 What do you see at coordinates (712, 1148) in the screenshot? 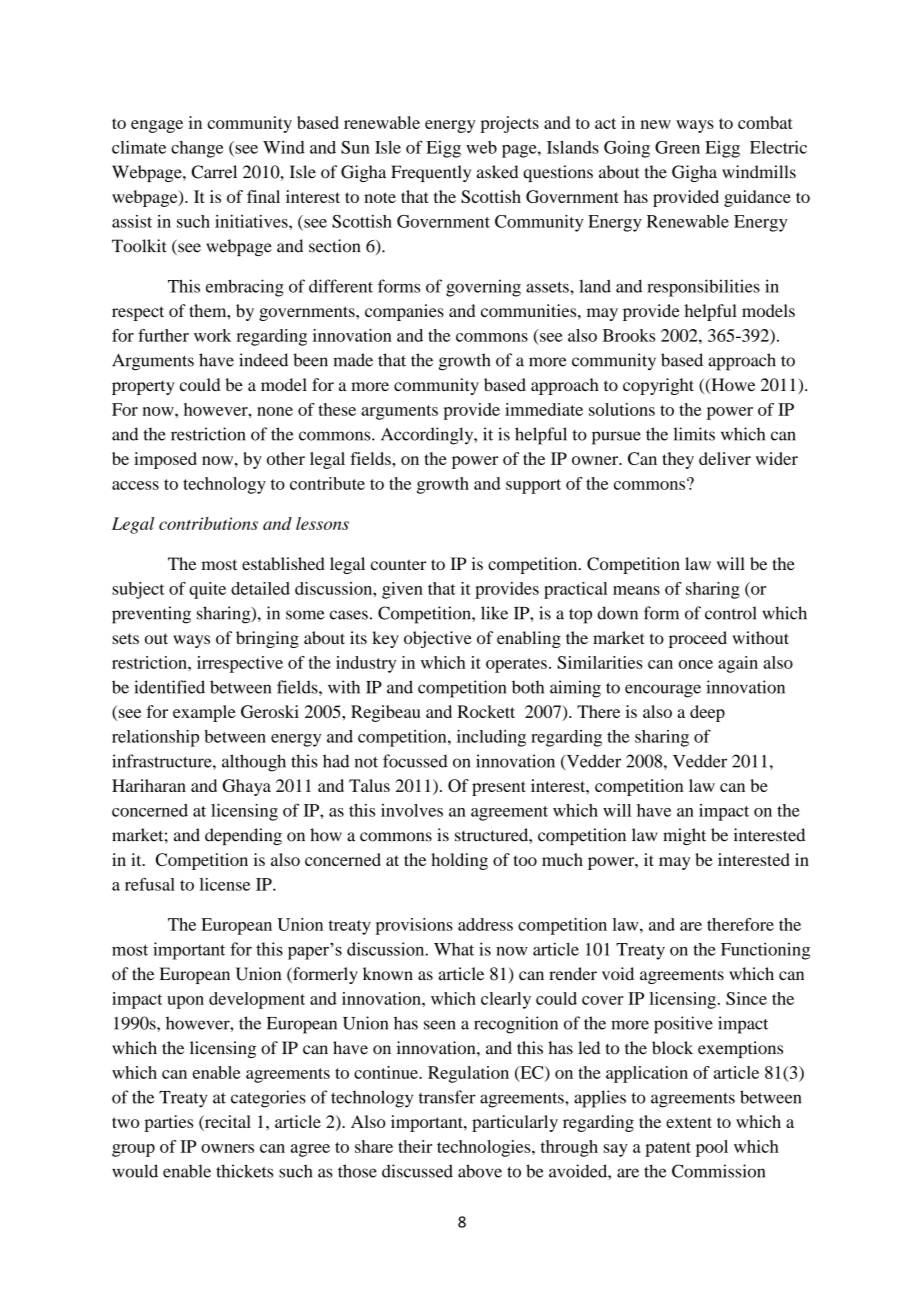
I see `pool` at bounding box center [712, 1148].
